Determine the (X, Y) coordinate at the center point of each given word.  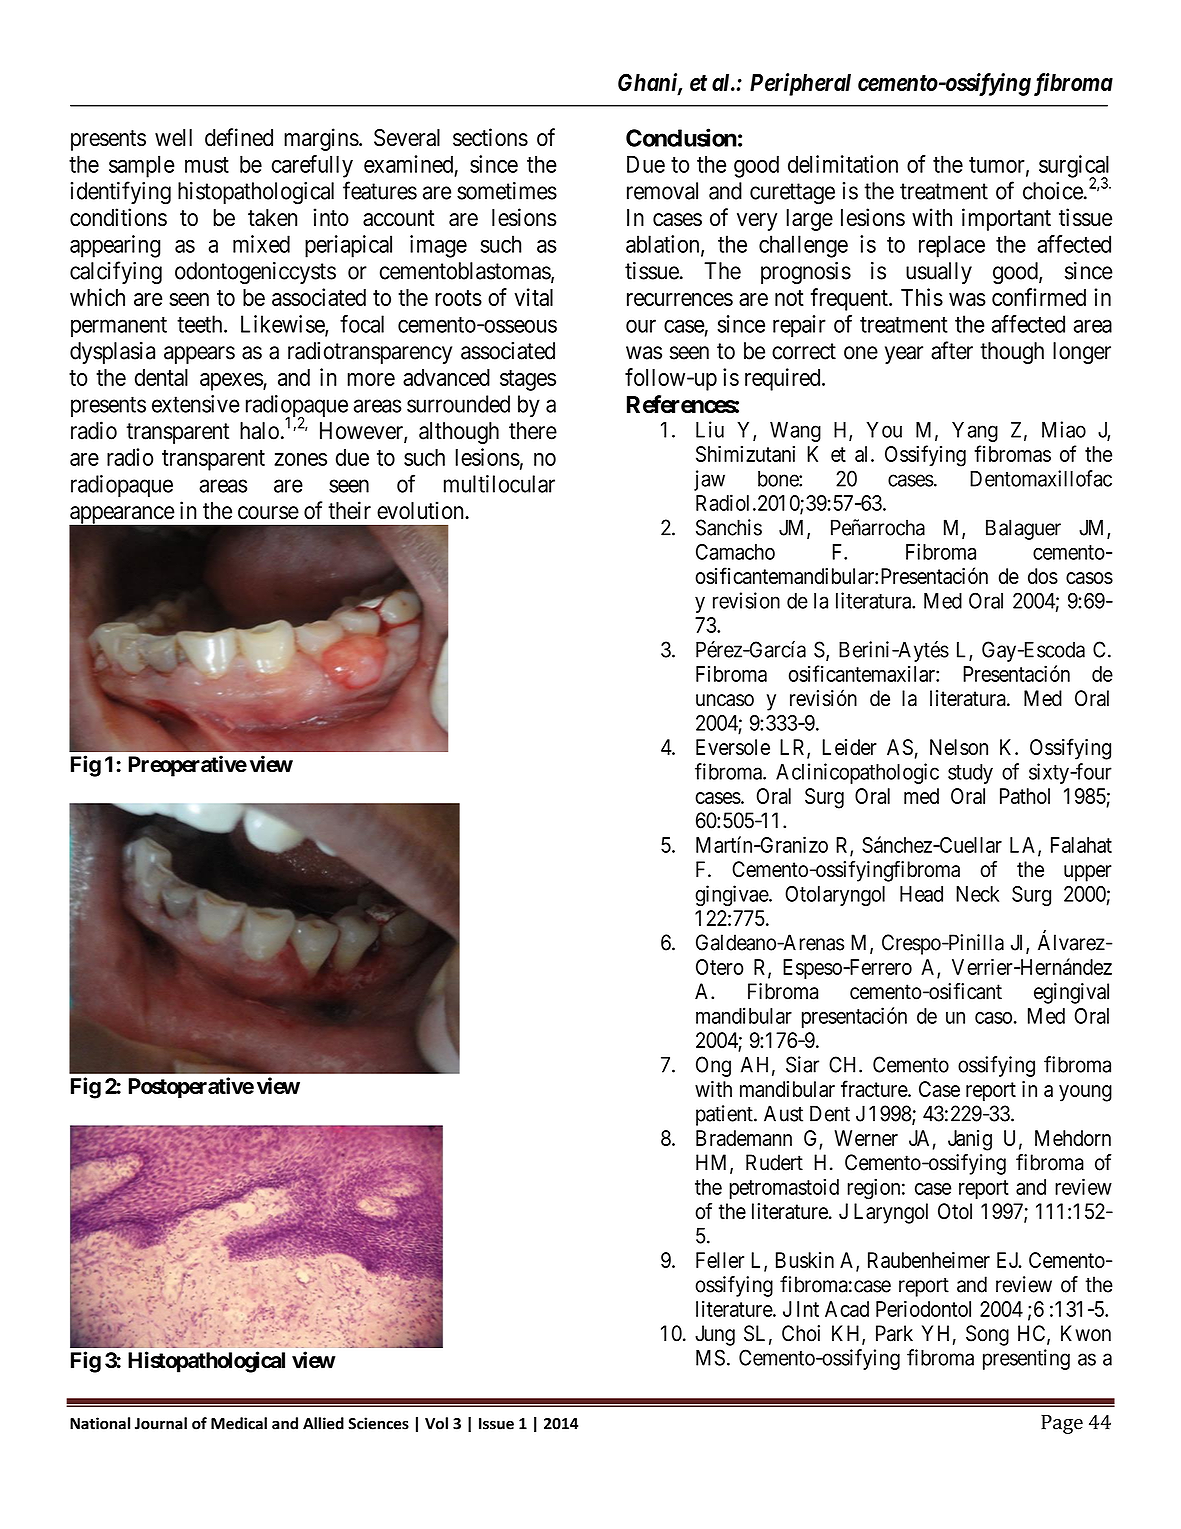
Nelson (959, 747)
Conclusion (681, 137)
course (268, 513)
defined (239, 137)
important (1006, 219)
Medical (239, 1423)
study (970, 774)
